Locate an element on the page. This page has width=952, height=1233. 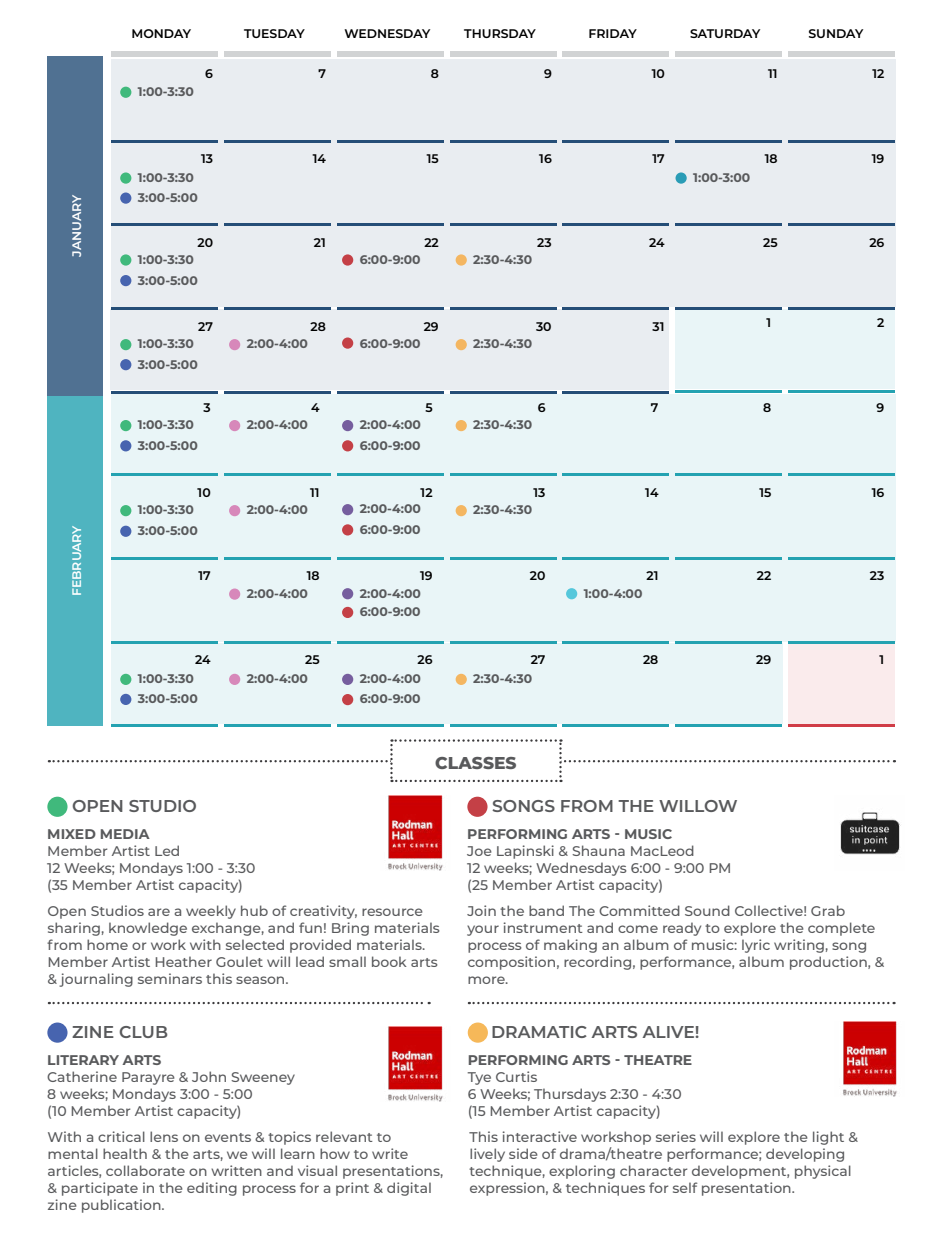
Sound is located at coordinates (707, 910).
